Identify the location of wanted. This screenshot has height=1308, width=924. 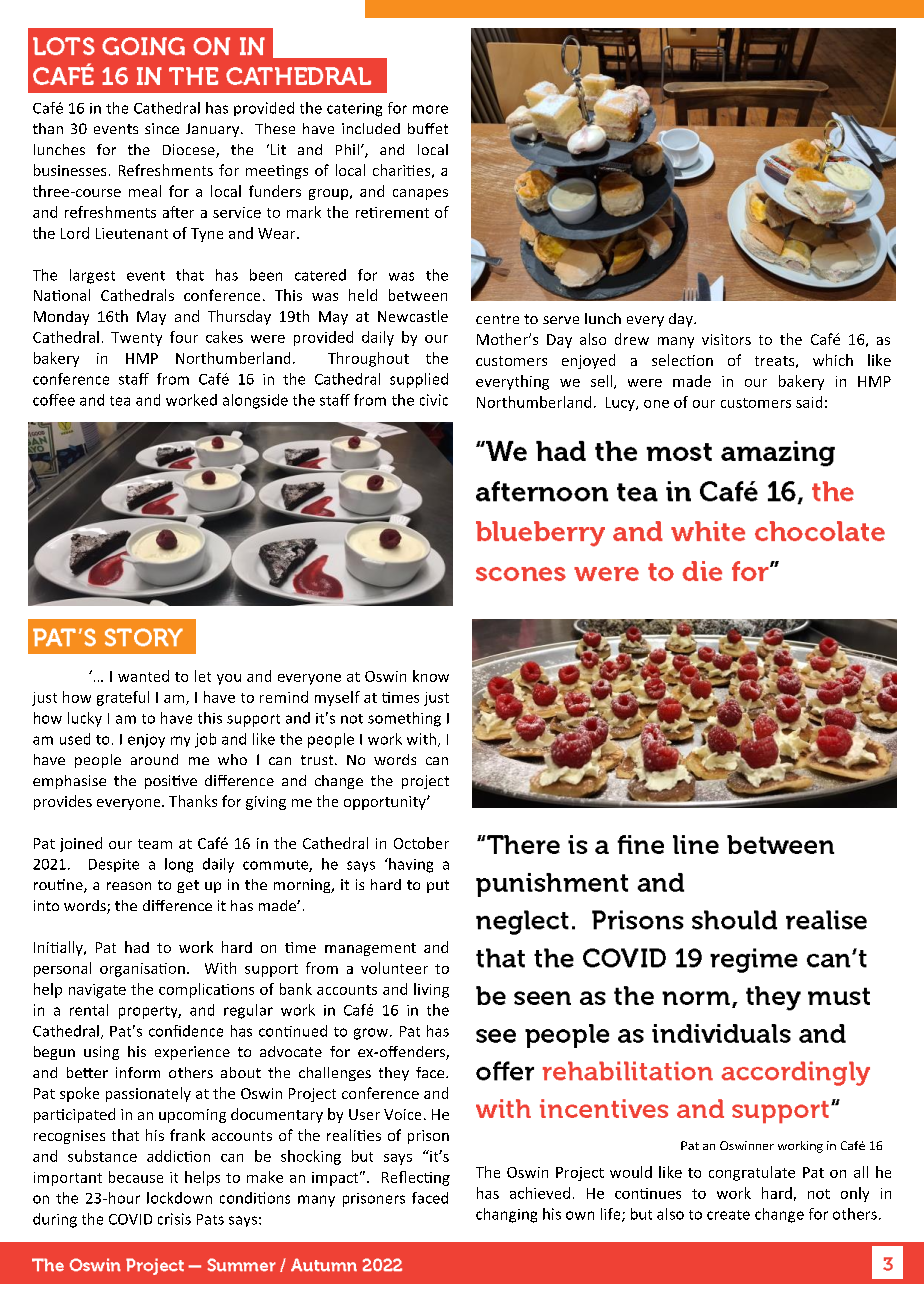
(143, 676).
